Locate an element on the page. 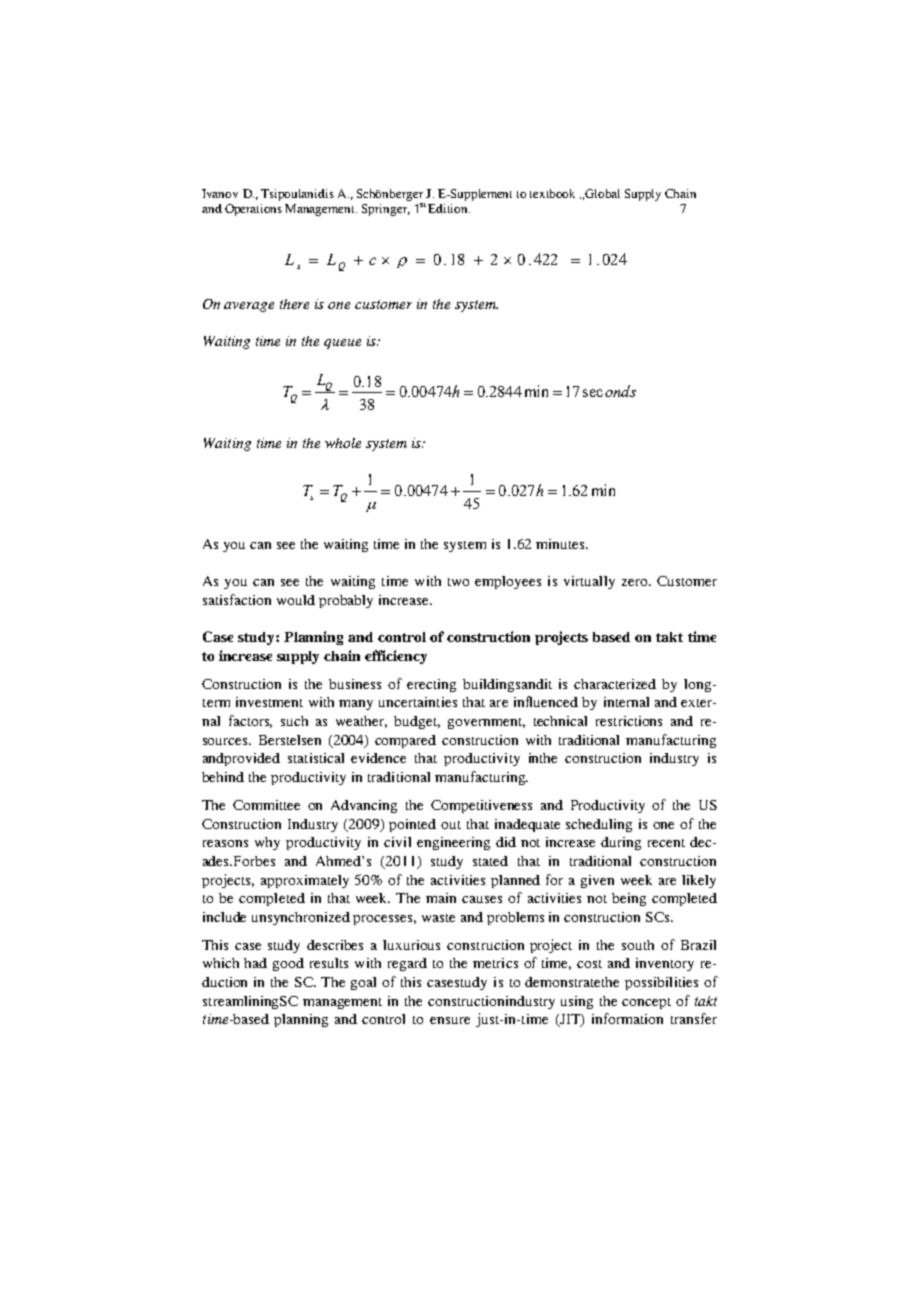 The width and height of the page is (924, 1308). concept is located at coordinates (646, 1003).
